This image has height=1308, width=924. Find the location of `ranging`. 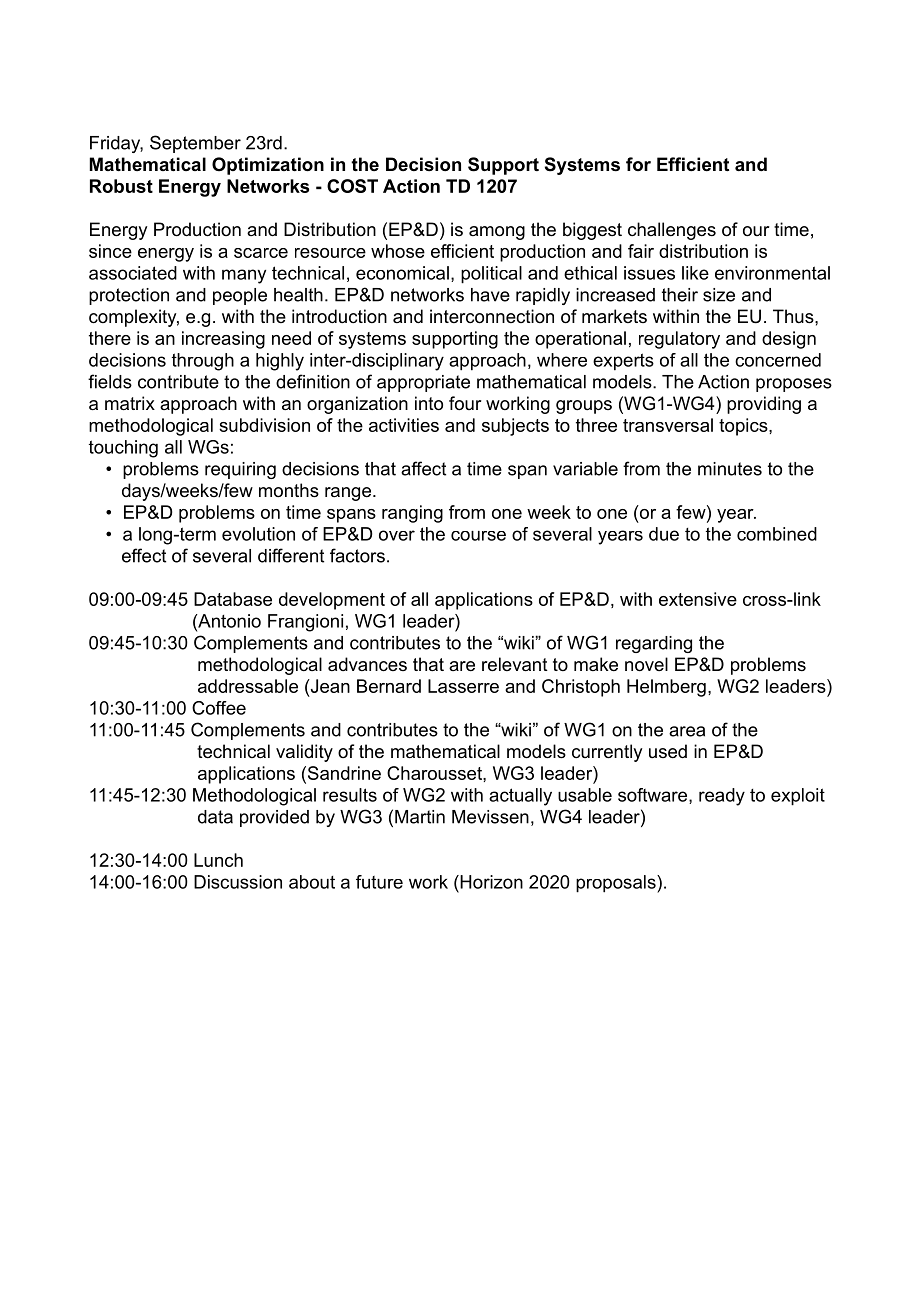

ranging is located at coordinates (412, 514).
